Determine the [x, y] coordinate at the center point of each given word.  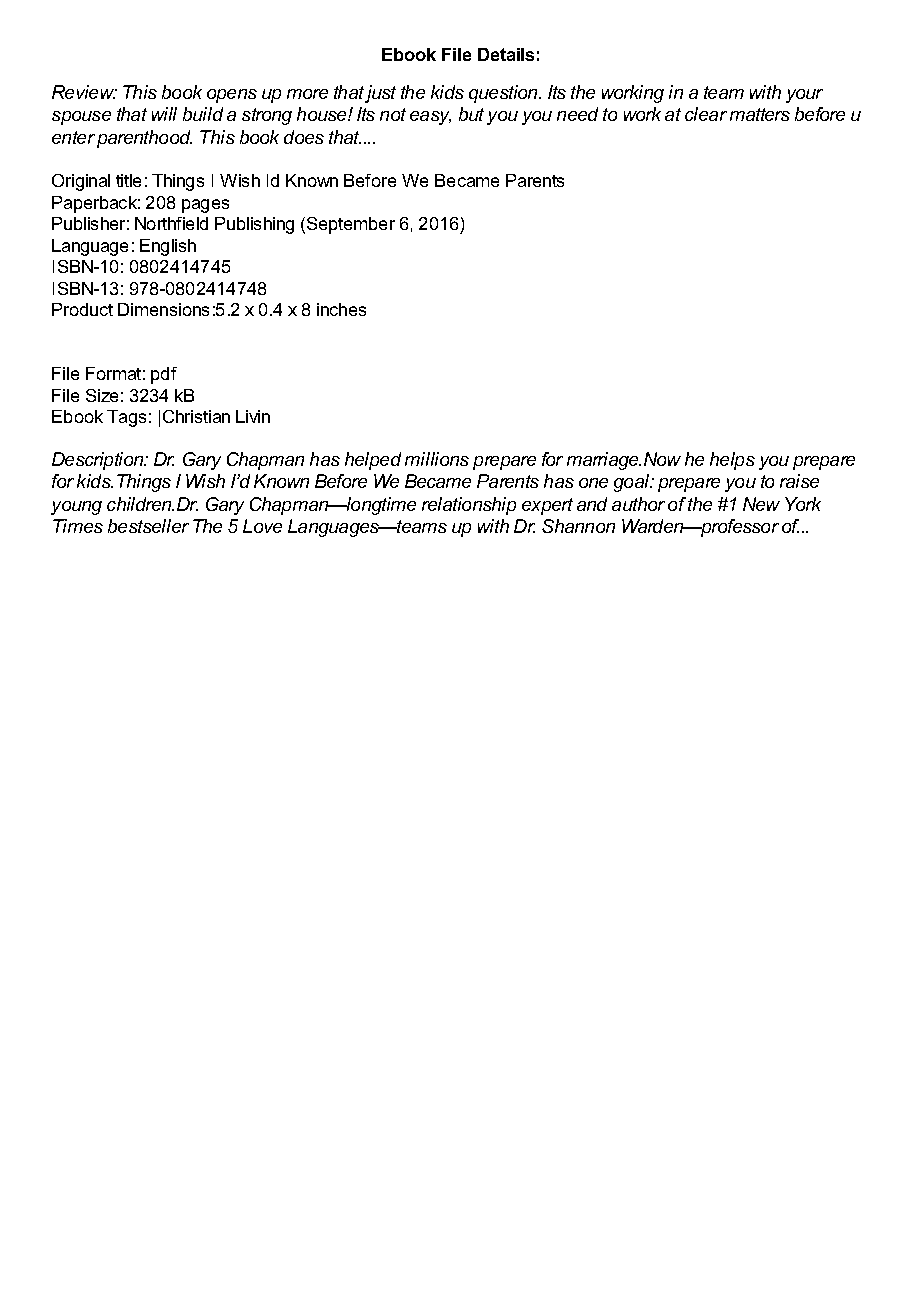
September [351, 225]
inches [341, 309]
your [804, 96]
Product [82, 309]
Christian [196, 416]
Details [506, 54]
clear [706, 114]
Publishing [254, 225]
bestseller [148, 526]
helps [732, 461]
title [128, 180]
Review [84, 92]
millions [437, 459]
